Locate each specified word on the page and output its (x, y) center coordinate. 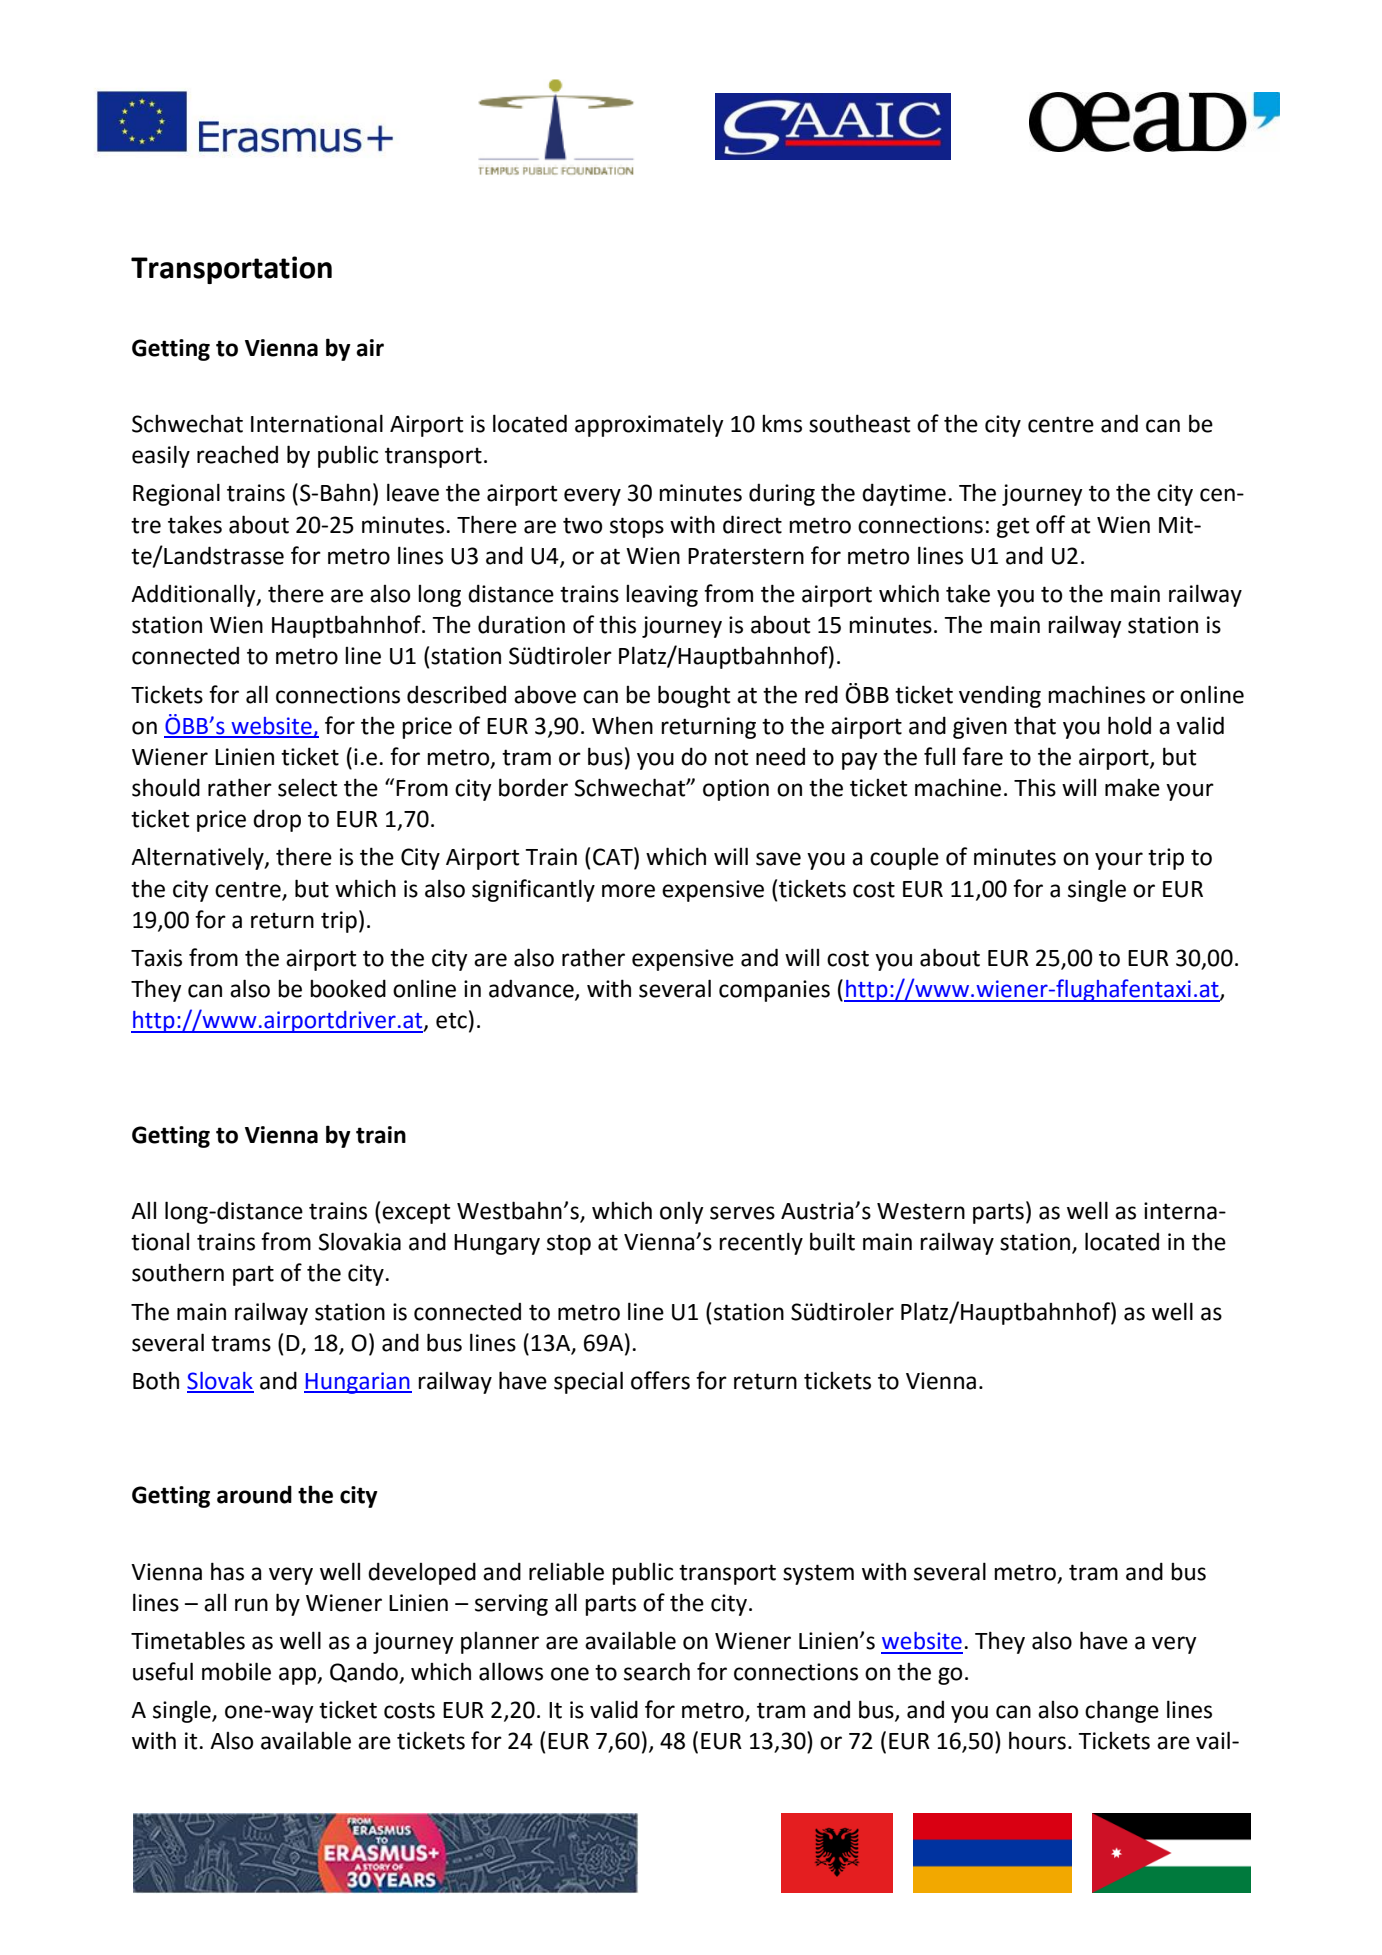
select (307, 788)
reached (237, 454)
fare (982, 756)
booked (348, 988)
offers (660, 1380)
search (657, 1672)
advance (532, 989)
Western (921, 1211)
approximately (649, 426)
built (832, 1241)
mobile (236, 1671)
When (622, 725)
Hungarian (358, 1383)
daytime (904, 494)
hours (1037, 1740)
